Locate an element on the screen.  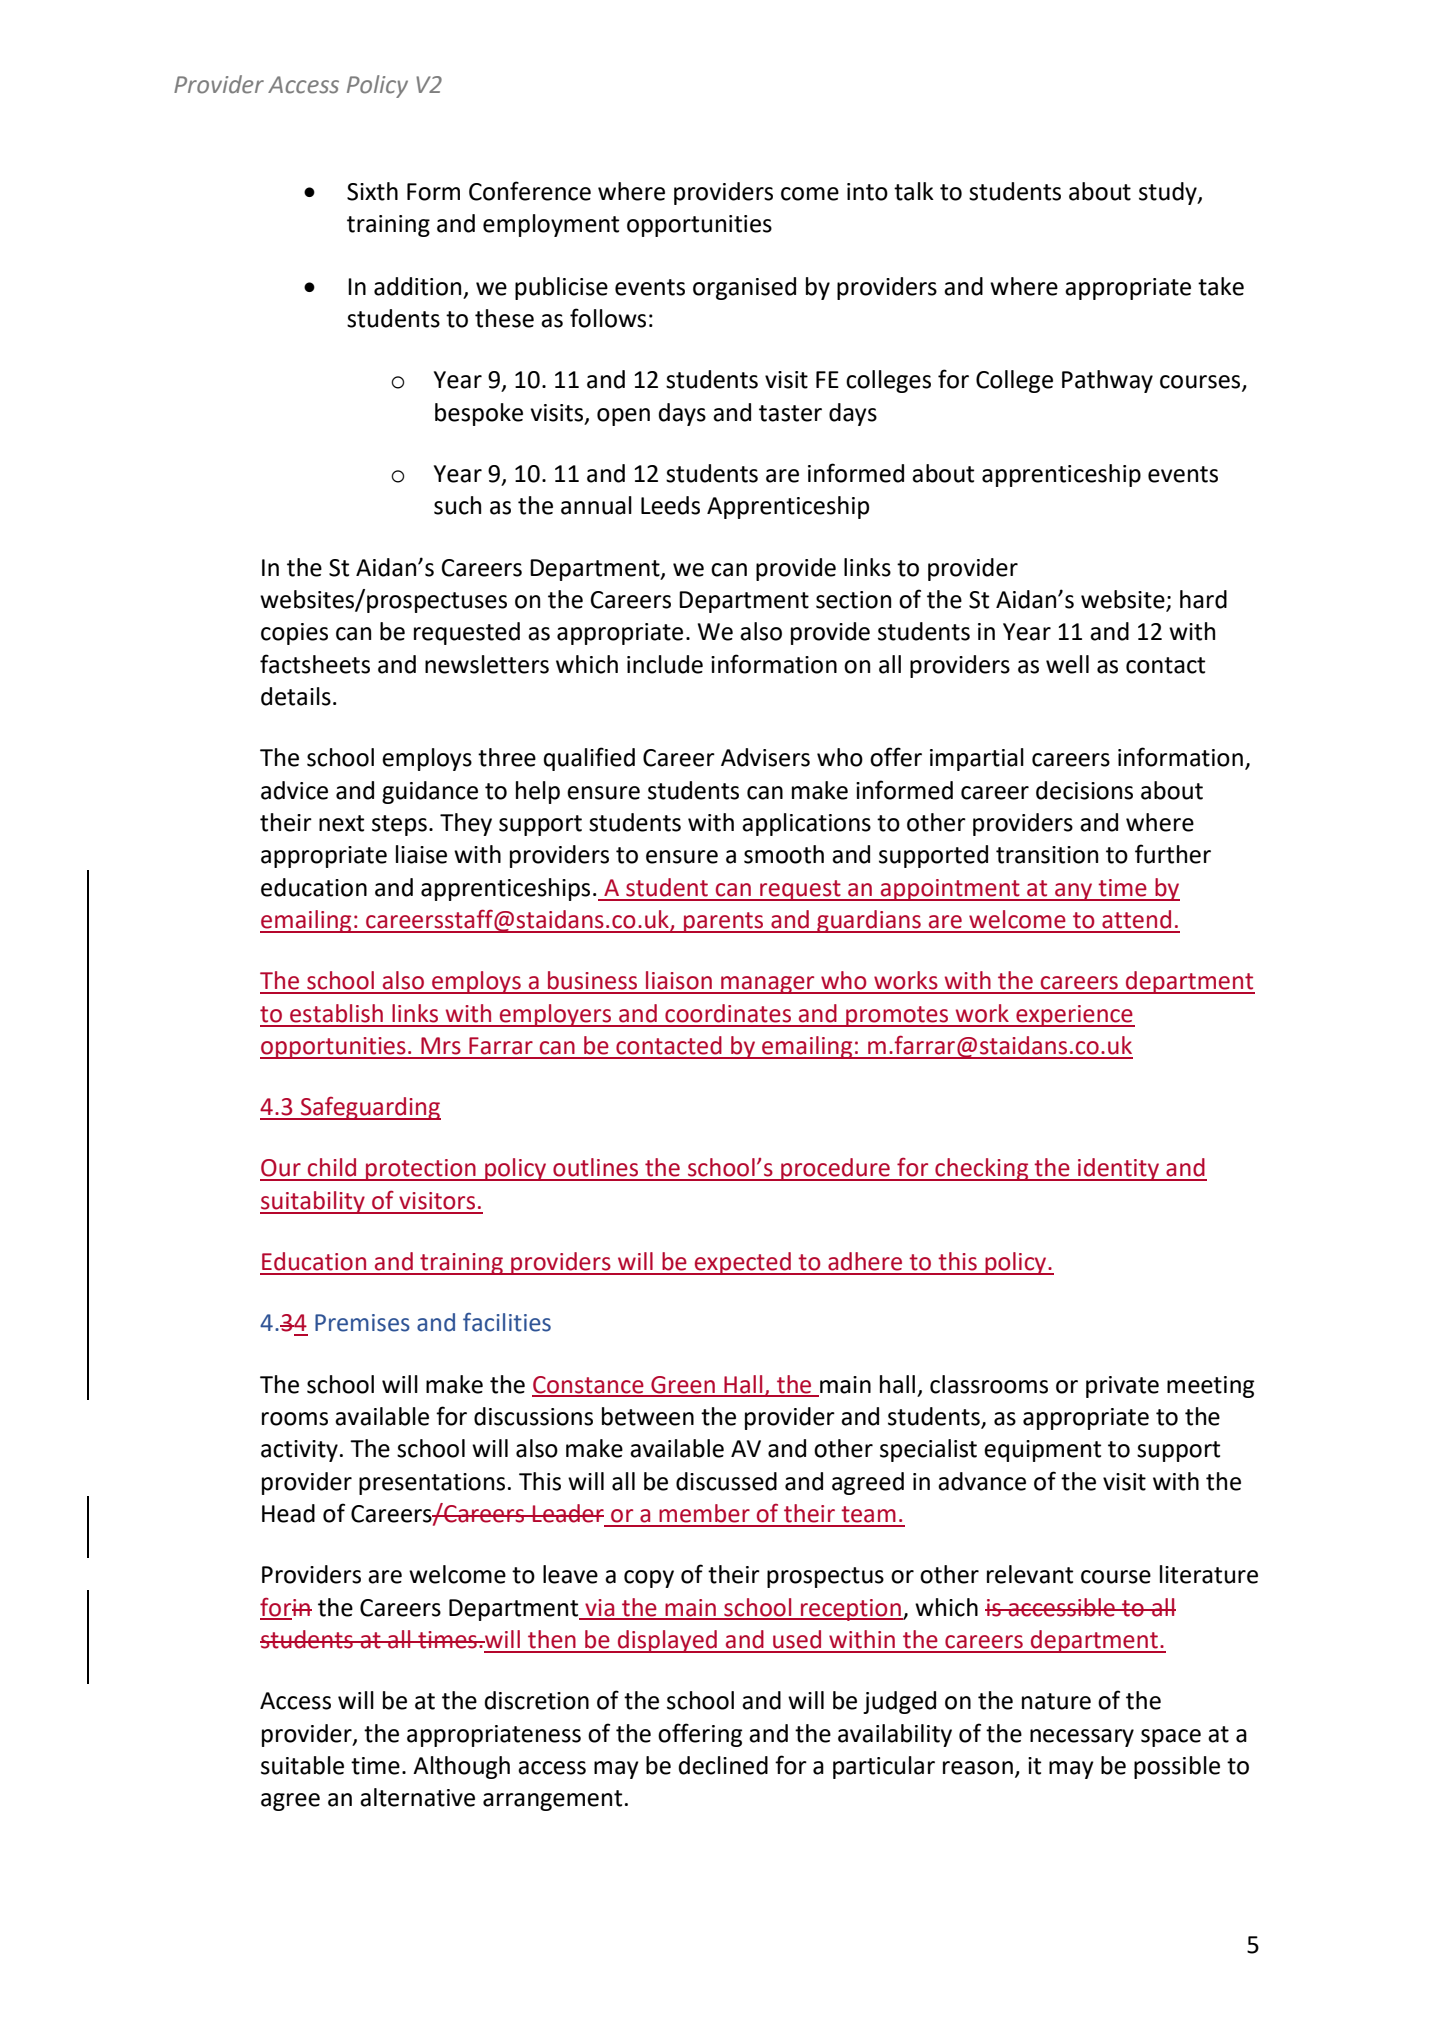
establish is located at coordinates (336, 1013).
